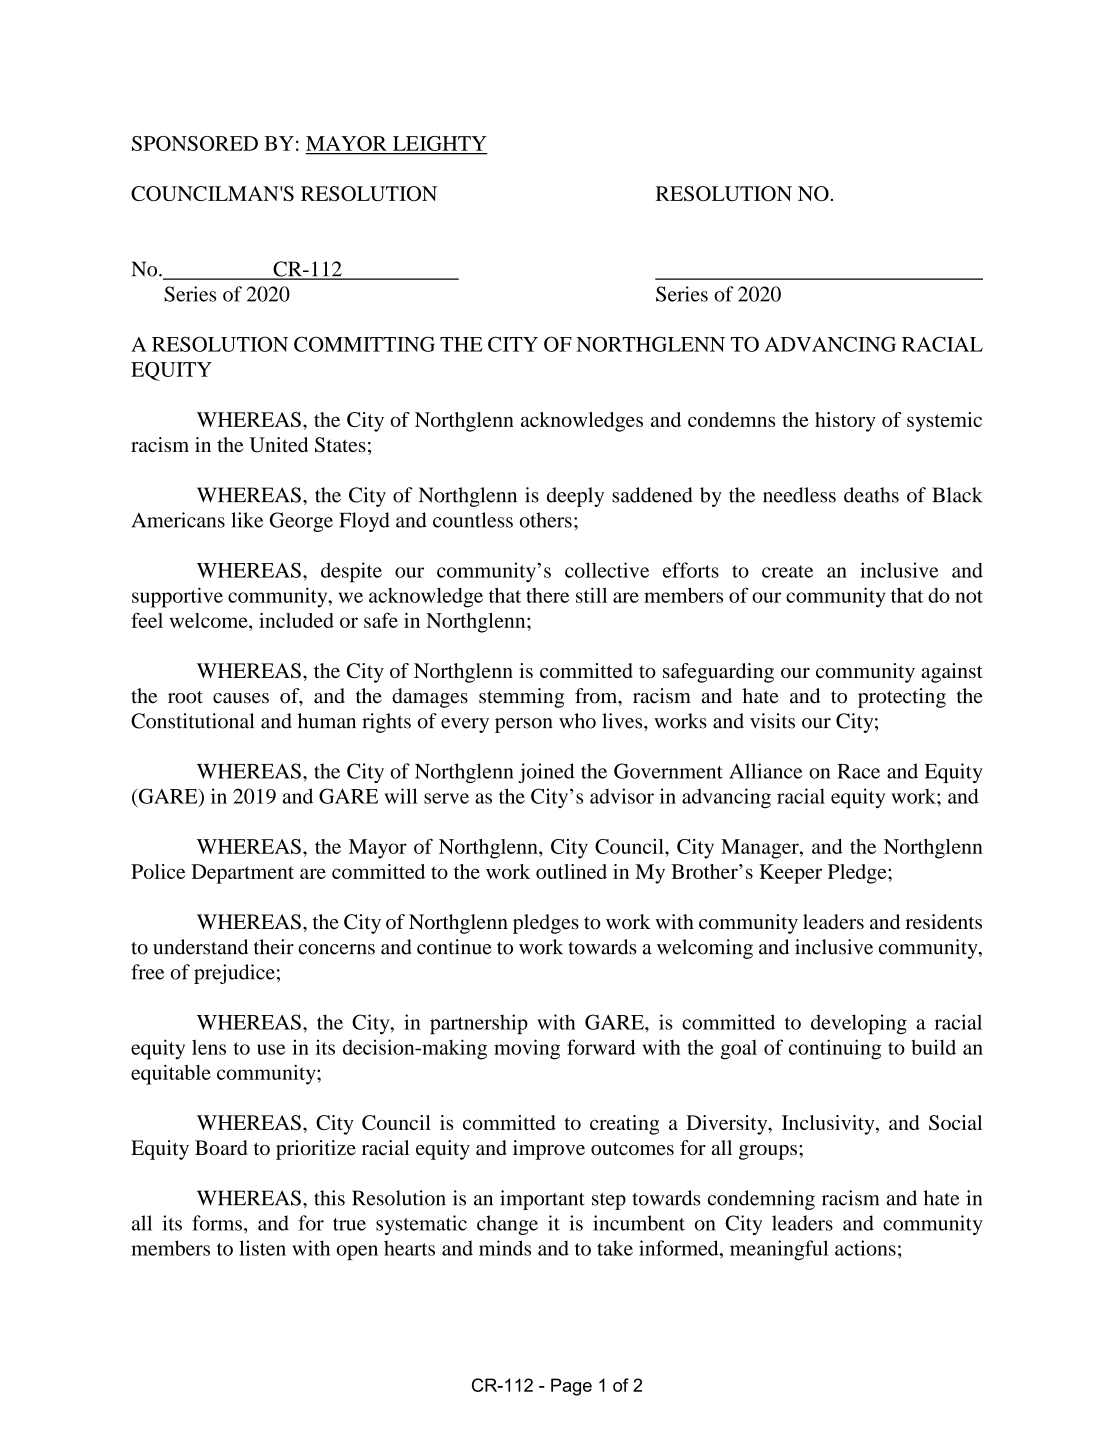 The width and height of the screenshot is (1114, 1441). Describe the element at coordinates (262, 1248) in the screenshot. I see `listen` at that location.
